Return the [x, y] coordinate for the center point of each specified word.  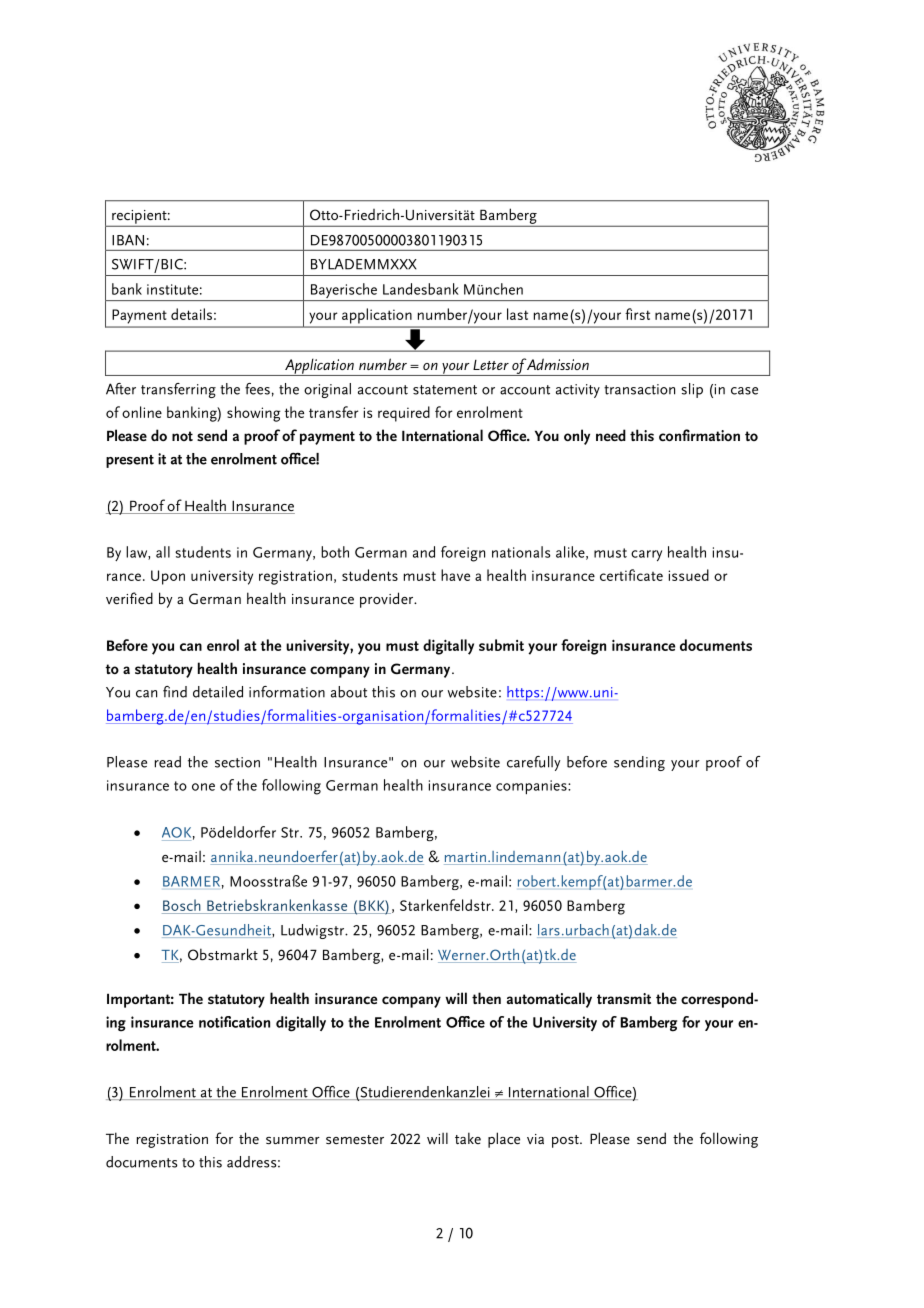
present [130, 461]
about [349, 692]
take [468, 1138]
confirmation [699, 435]
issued [688, 575]
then [486, 998]
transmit [624, 998]
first [637, 314]
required [404, 414]
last [517, 314]
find [175, 692]
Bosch [182, 905]
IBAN [128, 240]
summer [293, 1140]
